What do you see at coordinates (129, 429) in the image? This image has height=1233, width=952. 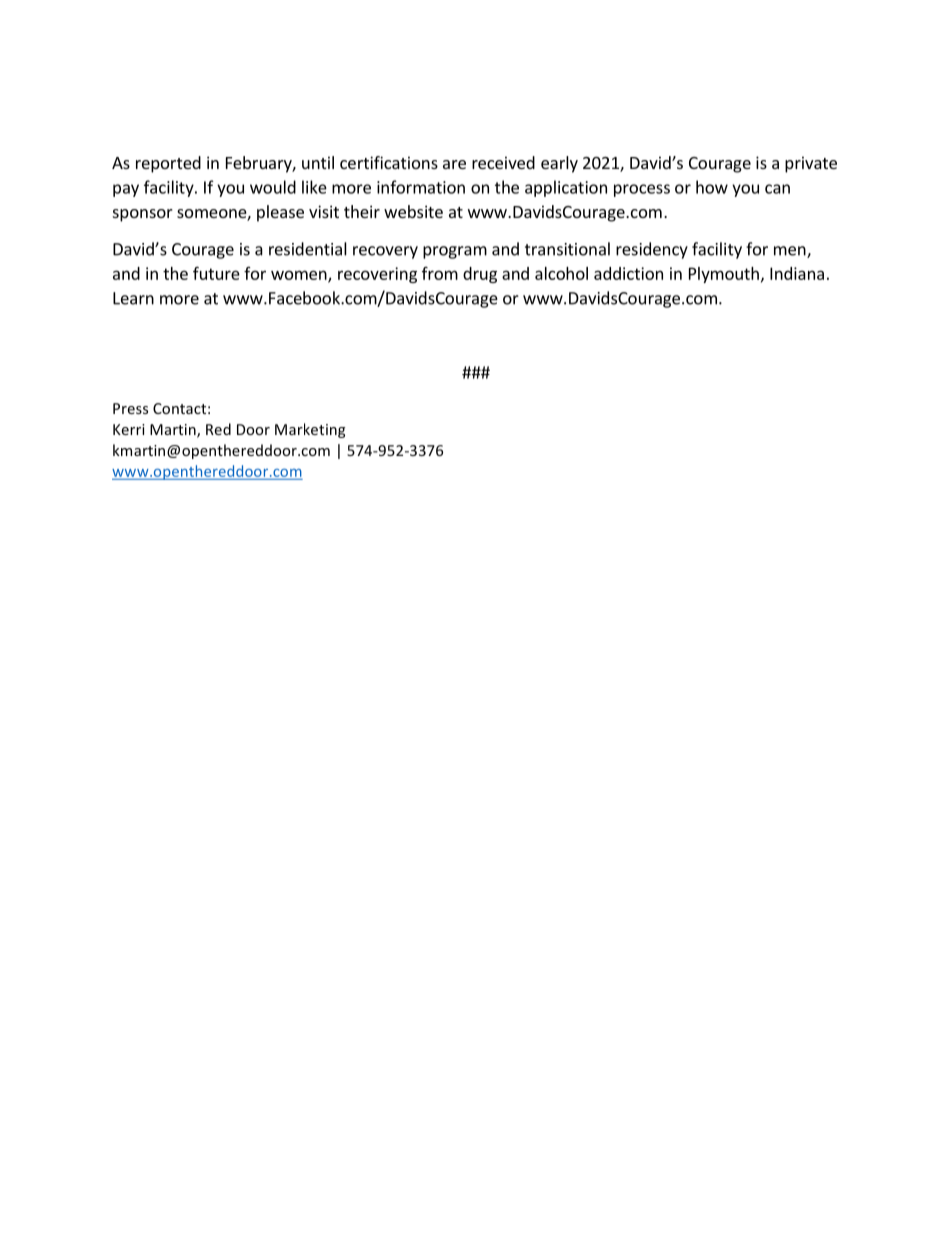 I see `Kerri` at bounding box center [129, 429].
